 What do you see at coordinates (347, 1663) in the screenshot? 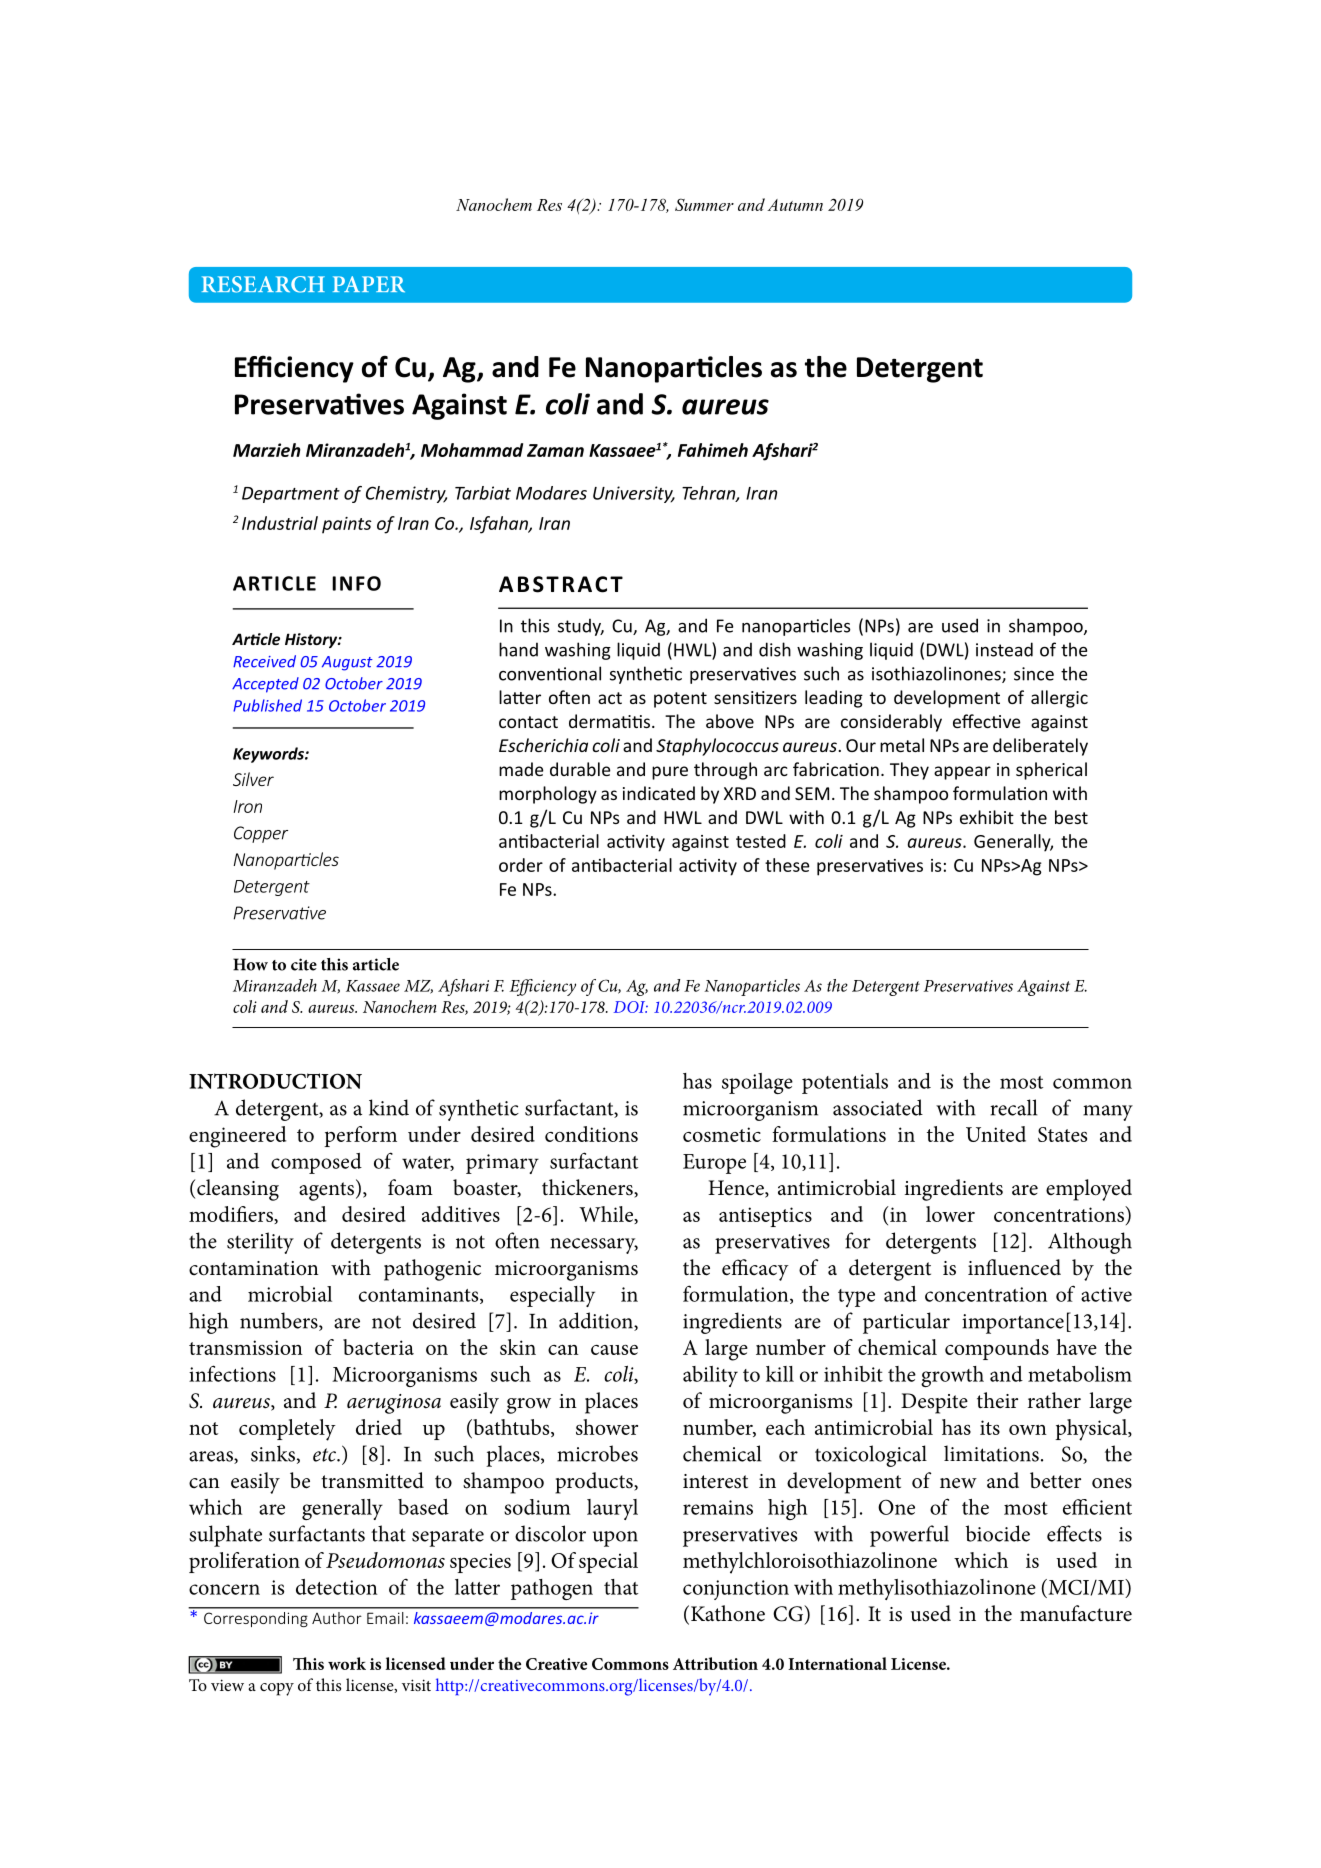
I see `work` at bounding box center [347, 1663].
